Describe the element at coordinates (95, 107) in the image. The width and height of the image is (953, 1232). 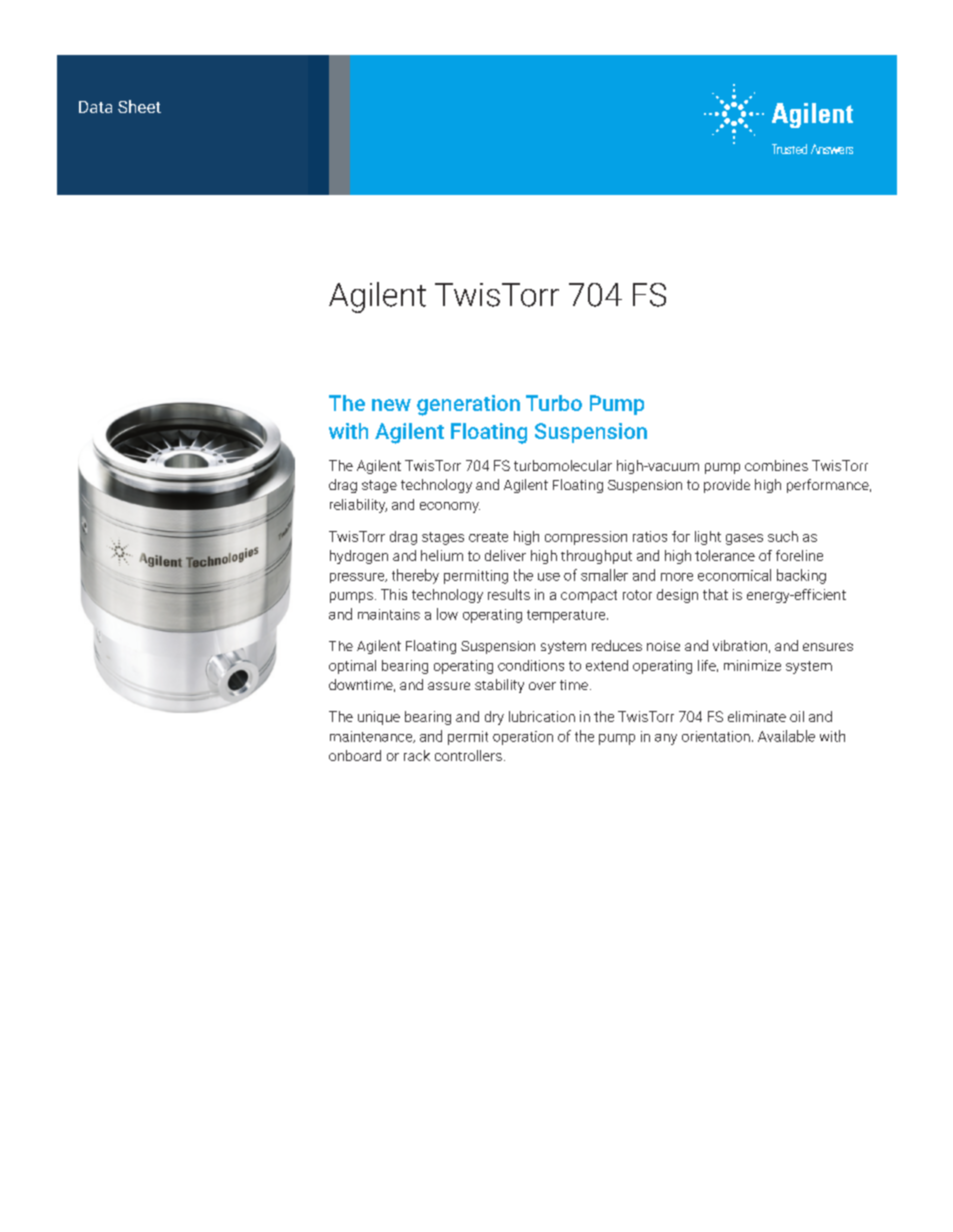
I see `Data` at that location.
